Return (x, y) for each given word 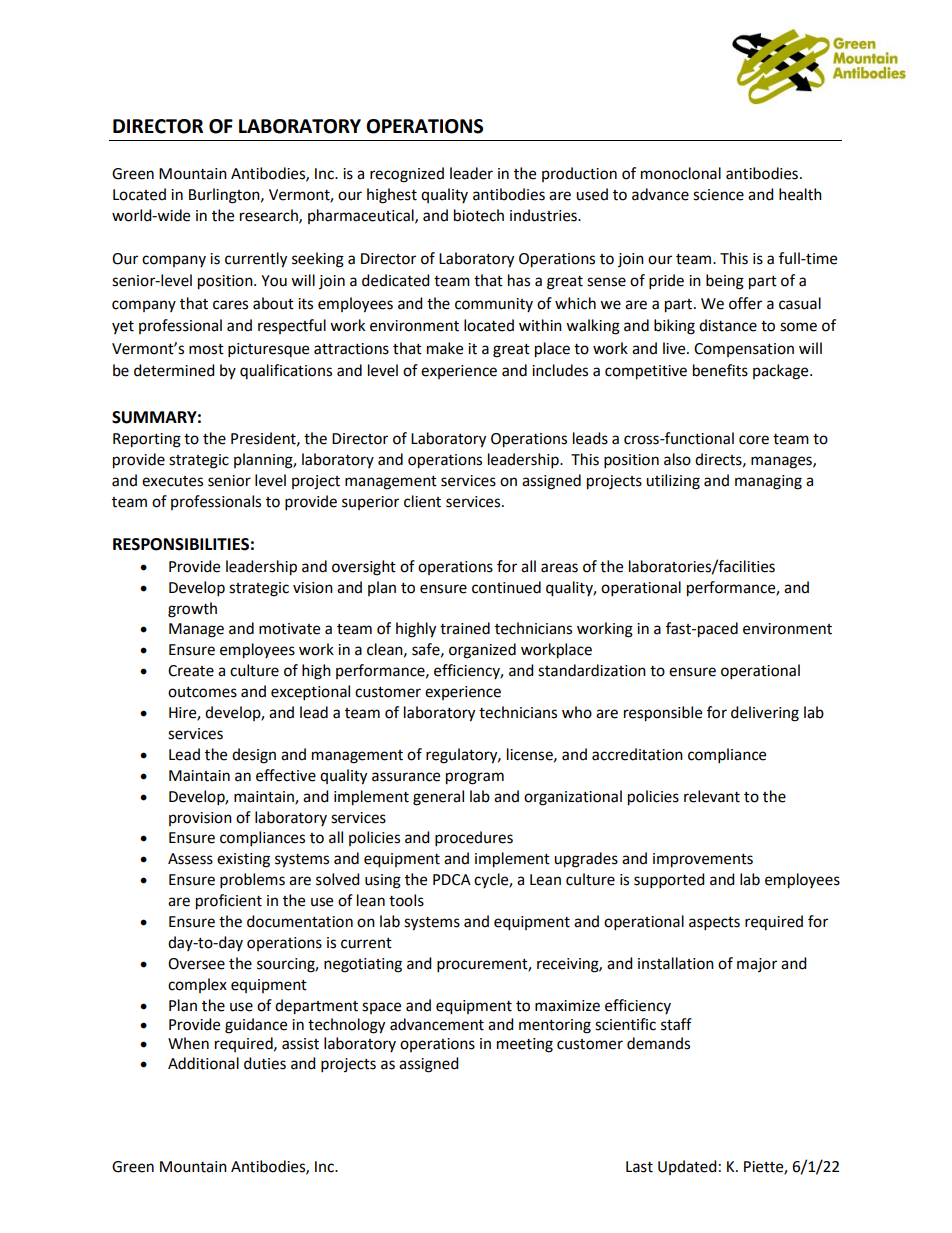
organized (482, 651)
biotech (479, 215)
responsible (663, 714)
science (718, 195)
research (270, 216)
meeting (525, 1045)
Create (191, 671)
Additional (203, 1063)
